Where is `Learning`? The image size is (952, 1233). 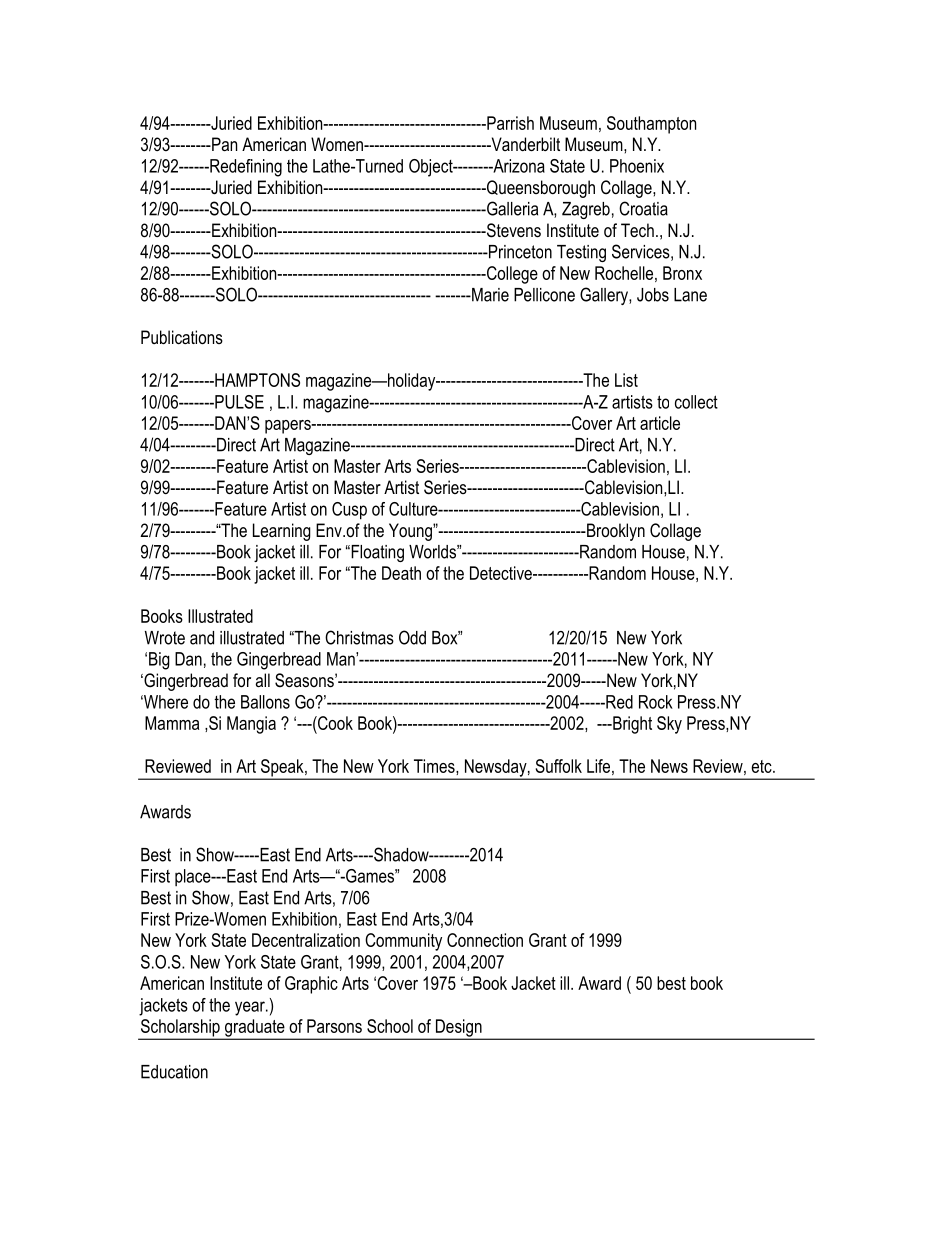 Learning is located at coordinates (282, 532).
